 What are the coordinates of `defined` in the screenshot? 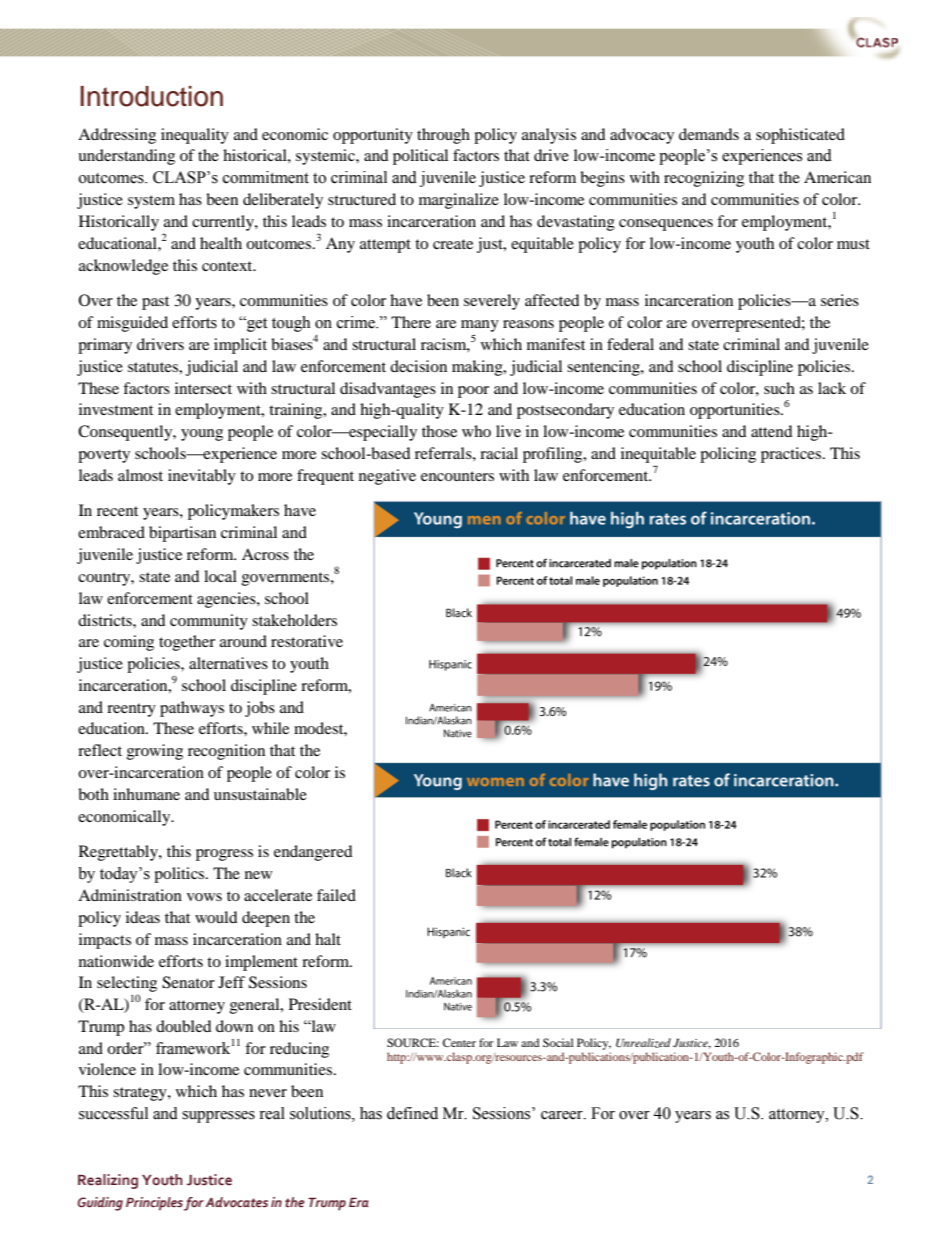 It's located at (412, 1113).
